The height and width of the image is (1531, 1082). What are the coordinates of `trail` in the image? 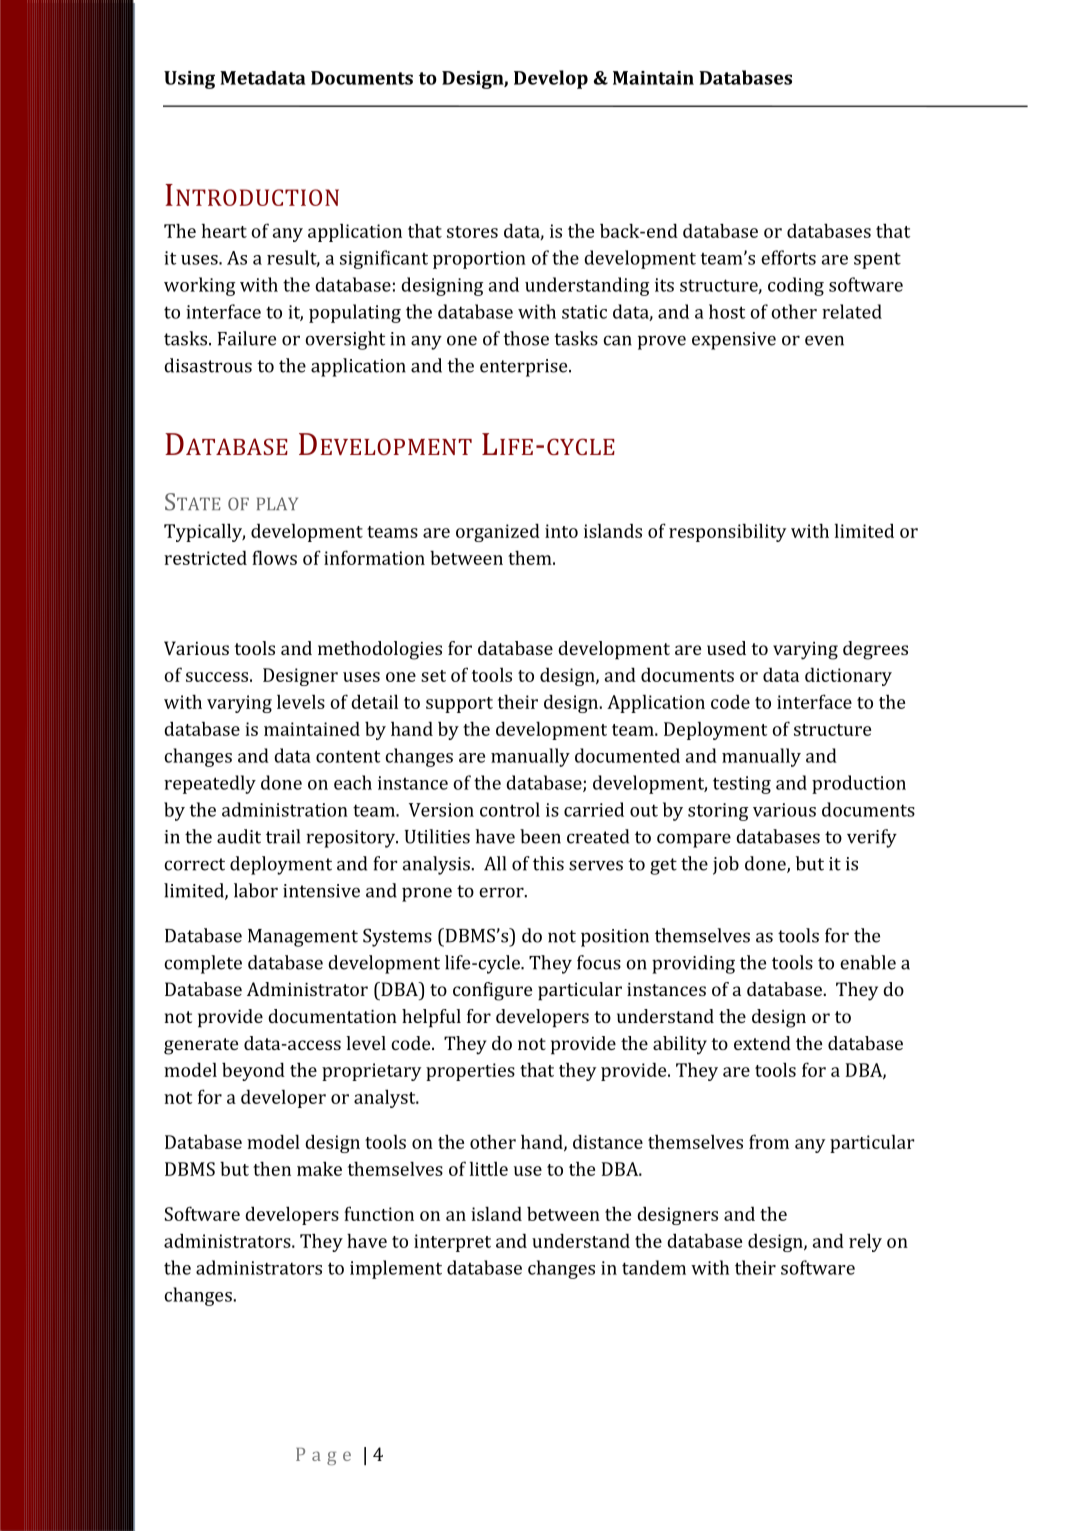 It's located at (283, 836).
